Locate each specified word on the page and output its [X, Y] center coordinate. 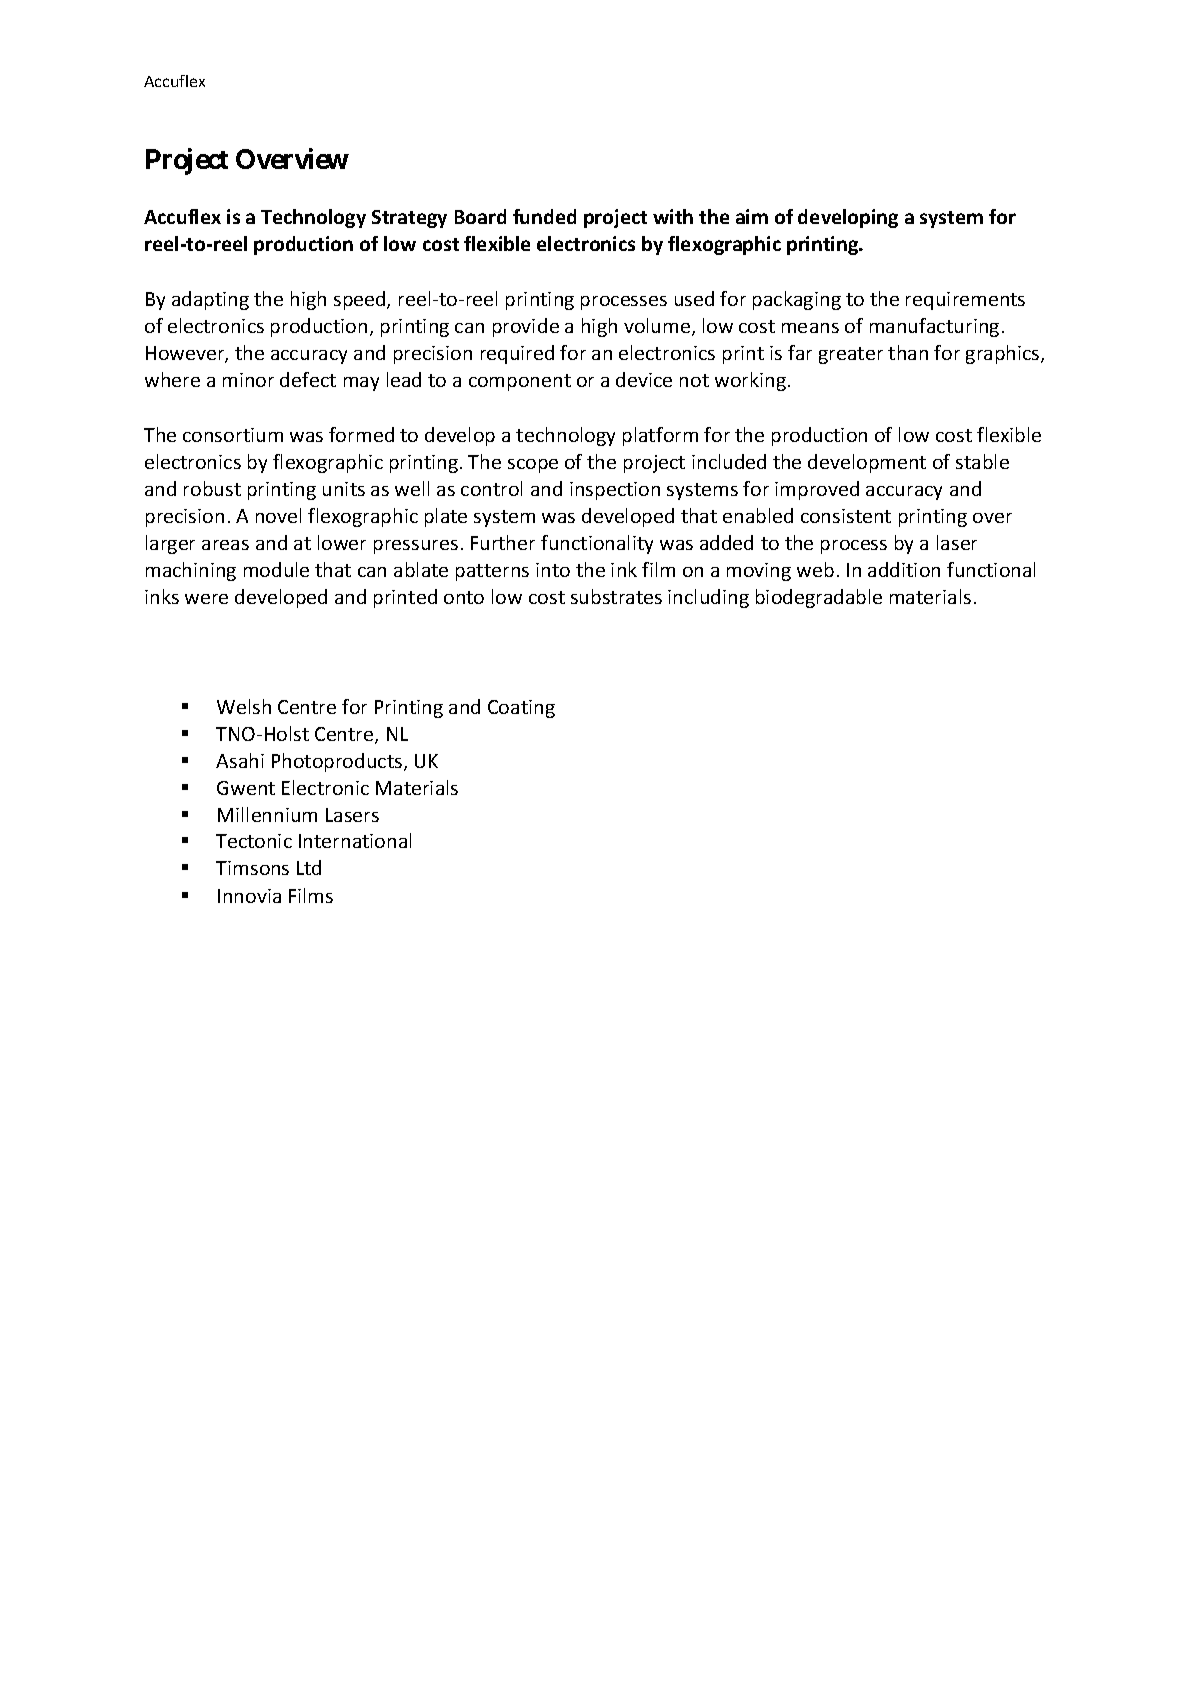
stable [982, 461]
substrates [616, 596]
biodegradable [819, 598]
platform [660, 436]
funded [544, 216]
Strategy [409, 219]
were [206, 599]
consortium [233, 435]
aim [752, 216]
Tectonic [254, 841]
